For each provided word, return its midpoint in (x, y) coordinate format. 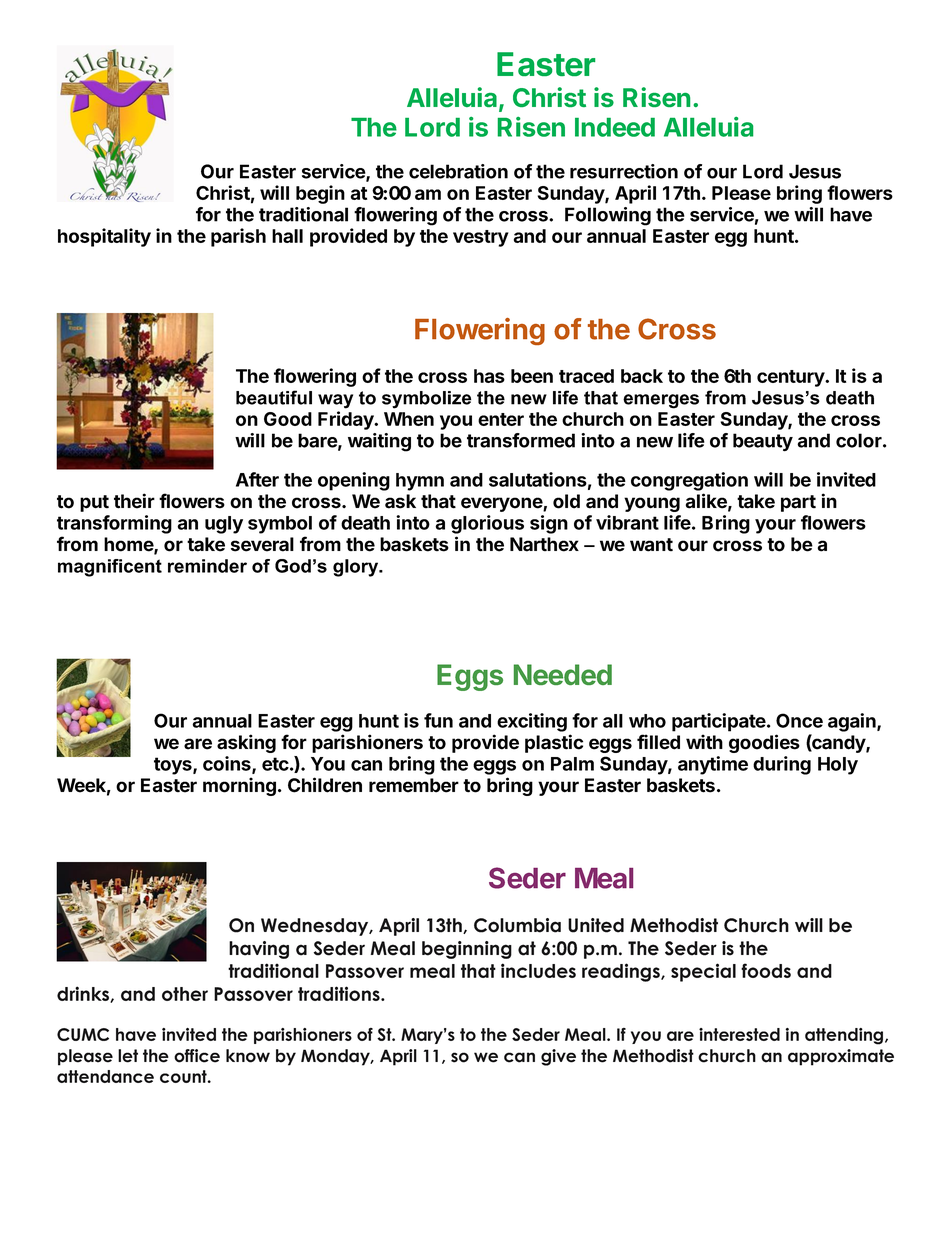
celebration (458, 171)
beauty (763, 442)
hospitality (104, 237)
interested (739, 1034)
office (197, 1056)
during (782, 765)
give (558, 1057)
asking (246, 743)
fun (438, 720)
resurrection (624, 171)
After (257, 479)
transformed (521, 440)
